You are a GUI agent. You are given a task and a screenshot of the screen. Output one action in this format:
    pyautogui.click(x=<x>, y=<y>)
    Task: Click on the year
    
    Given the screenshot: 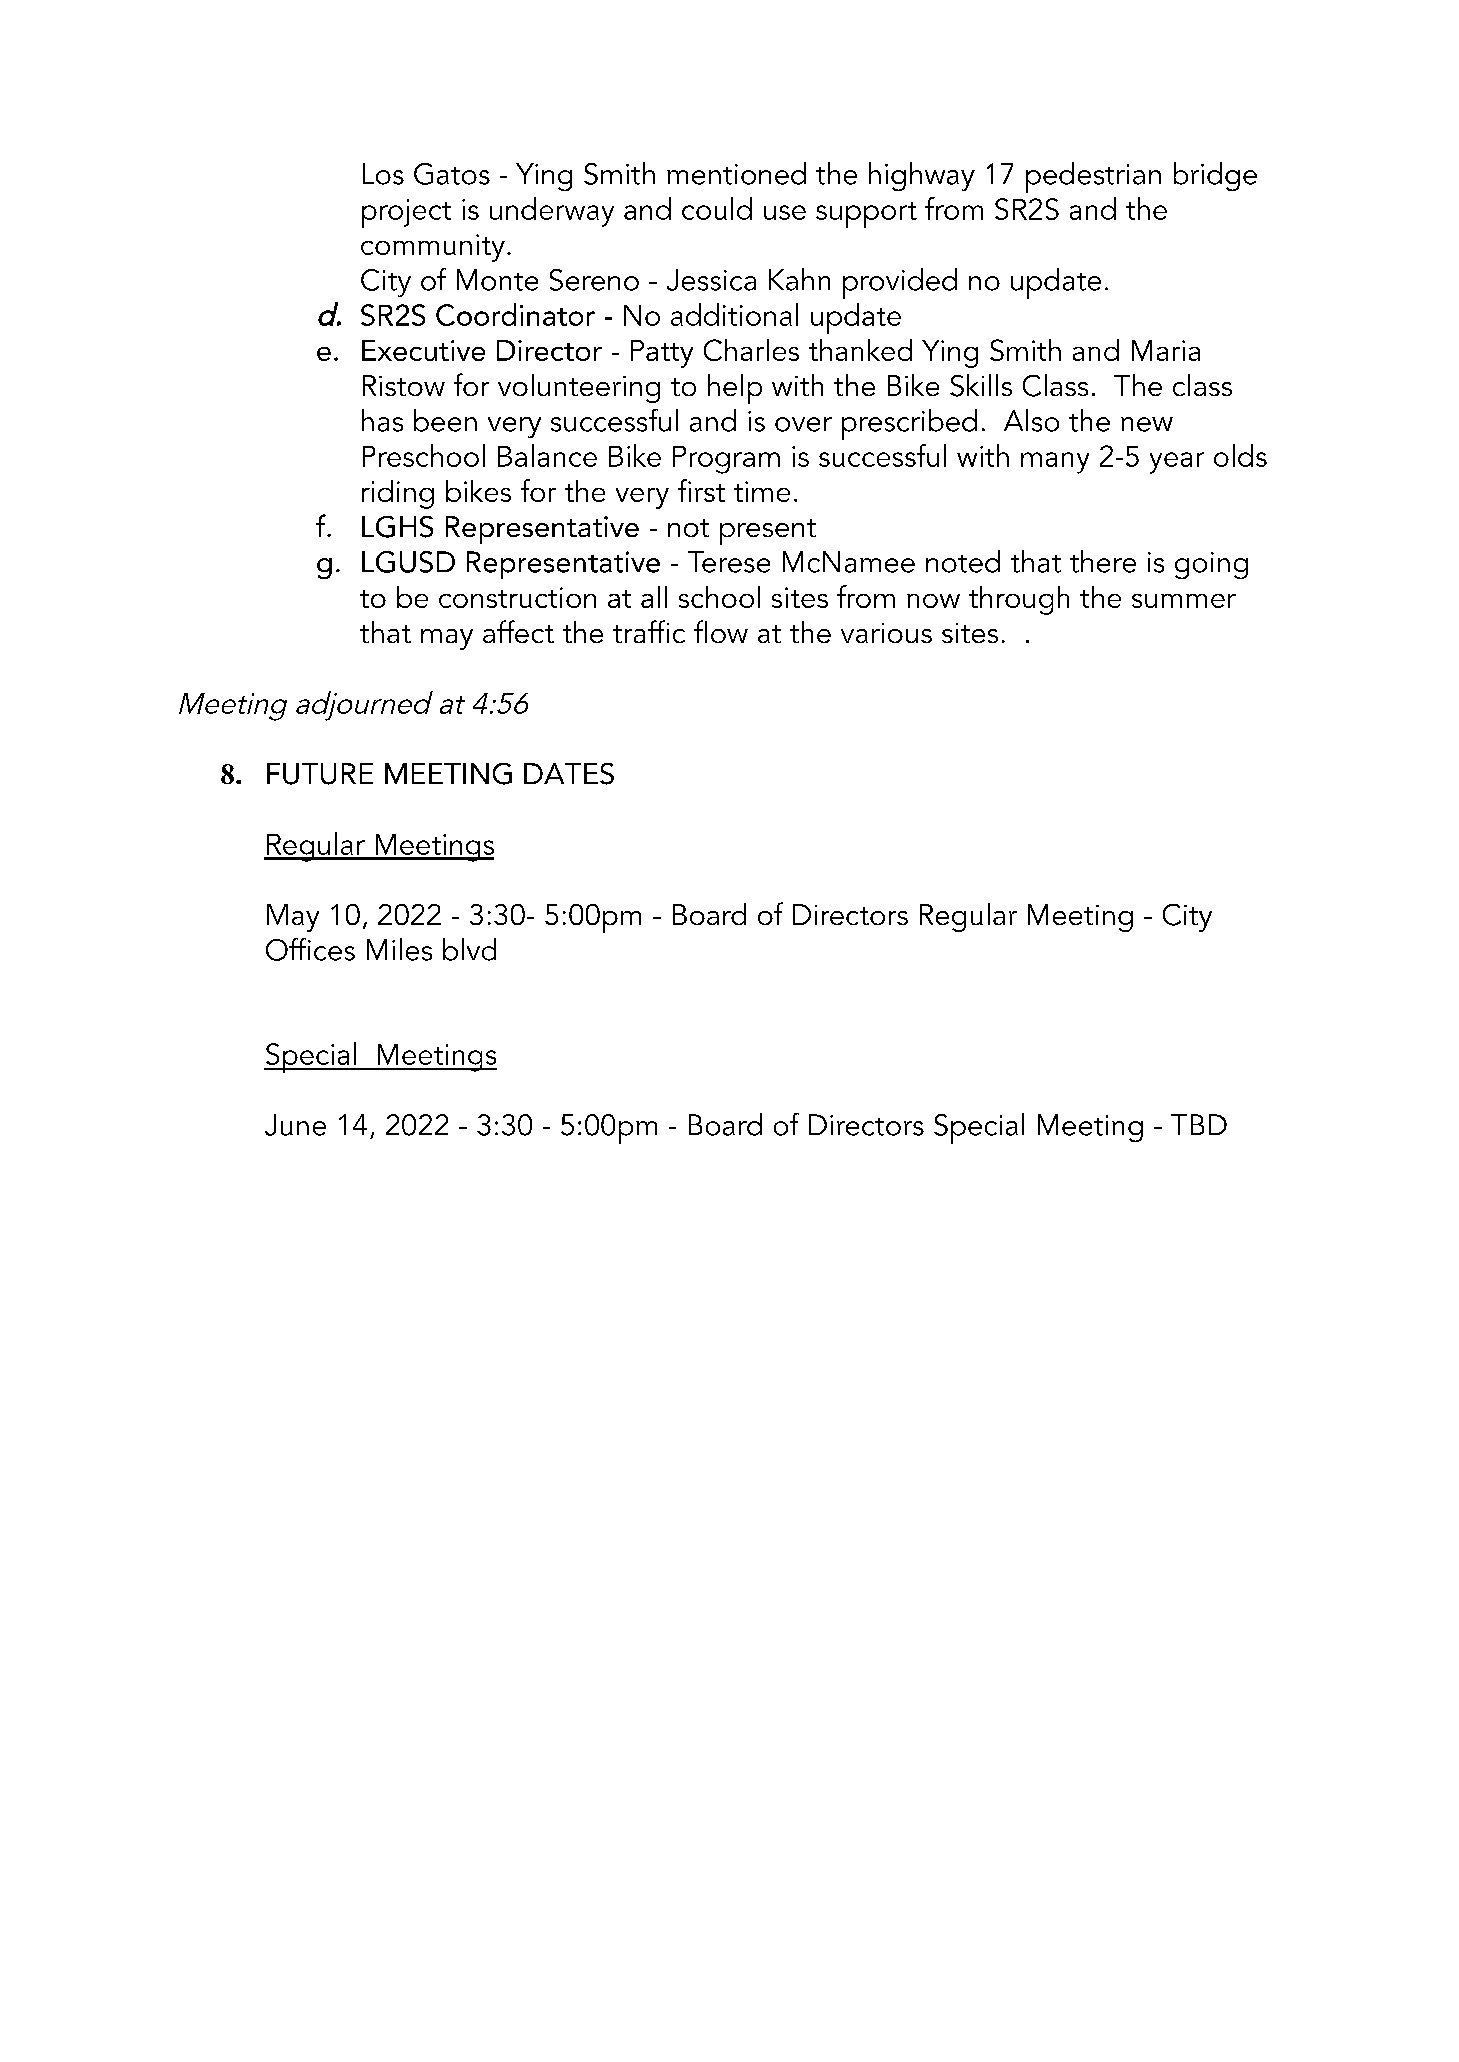 What is the action you would take?
    pyautogui.click(x=1177, y=463)
